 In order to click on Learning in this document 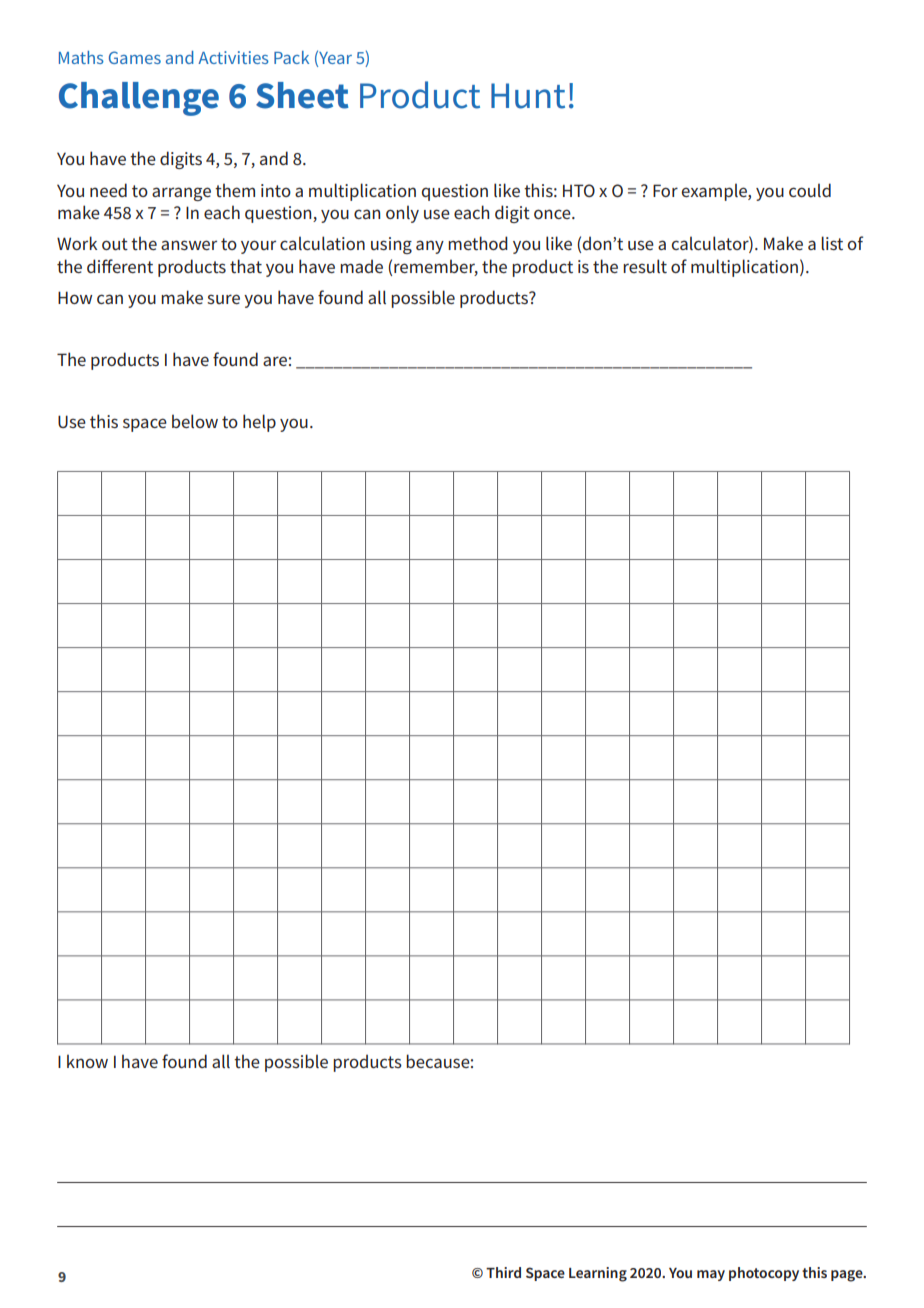, I will do `click(598, 1274)`.
